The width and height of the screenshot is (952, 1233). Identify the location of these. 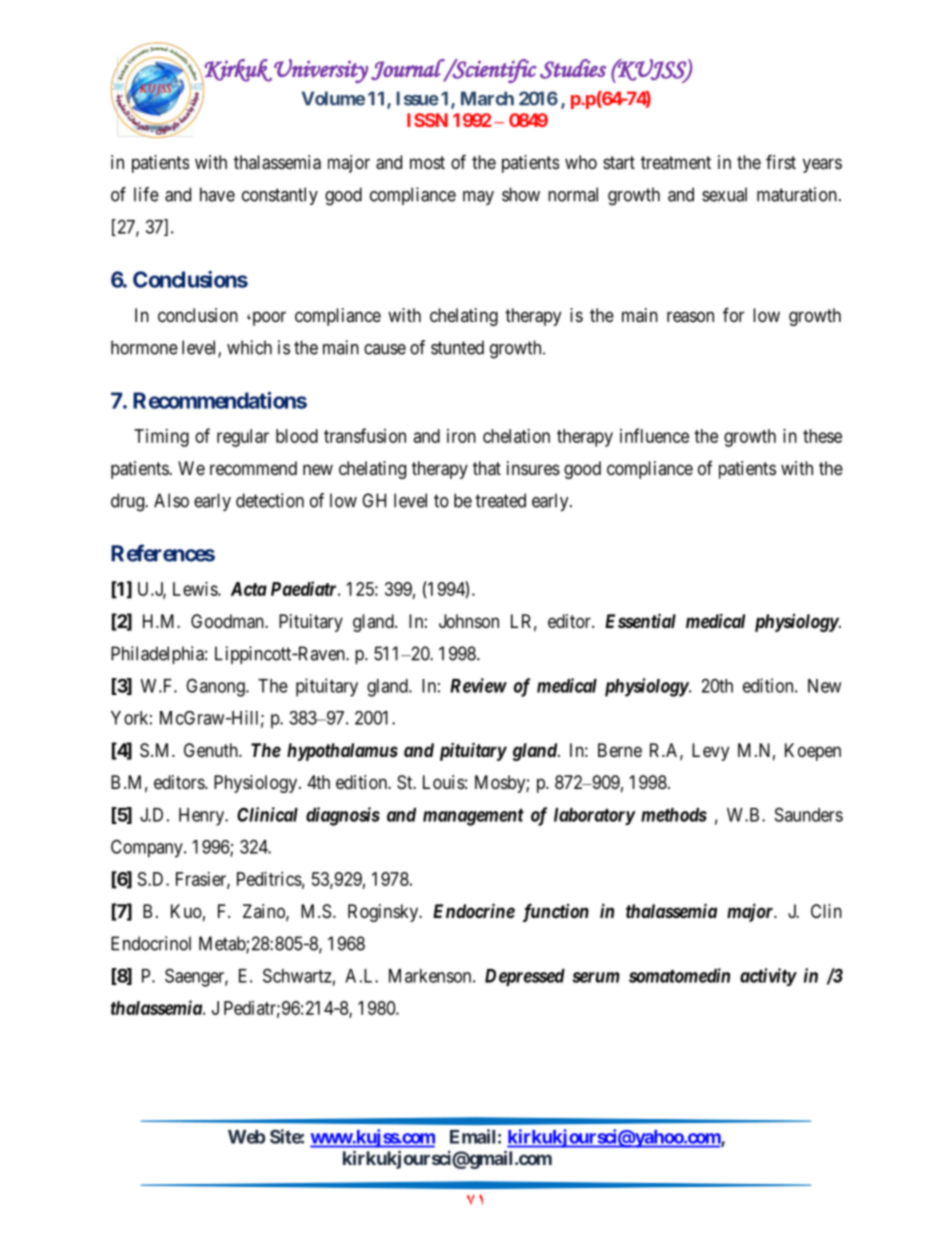
(822, 436).
